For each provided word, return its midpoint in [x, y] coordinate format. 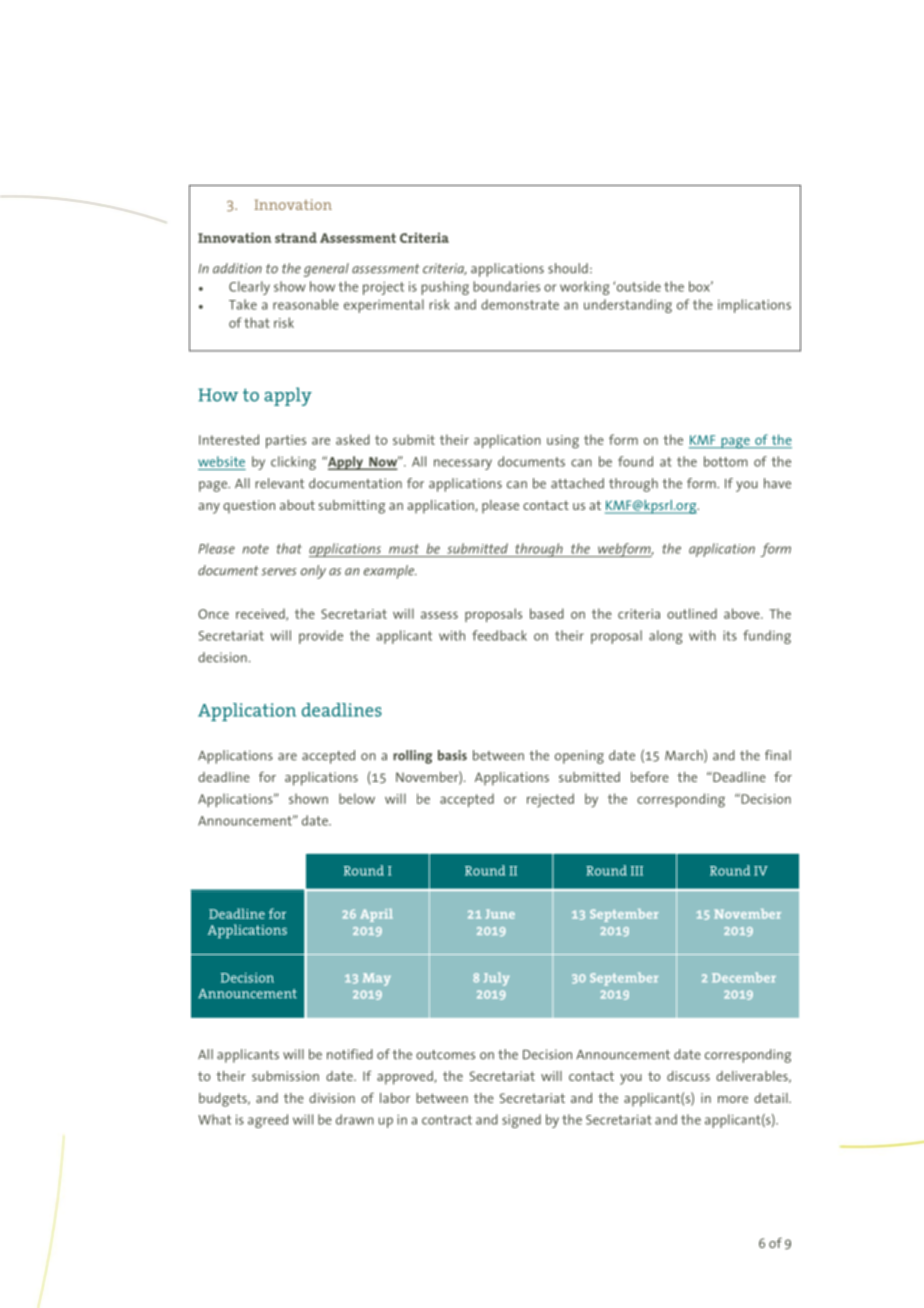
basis [452, 755]
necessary [463, 464]
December [744, 977]
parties [286, 441]
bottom [726, 461]
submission [285, 1076]
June [500, 914]
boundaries [506, 286]
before [650, 777]
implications [754, 306]
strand [296, 237]
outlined [692, 613]
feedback [499, 635]
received [261, 614]
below [357, 798]
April [376, 915]
